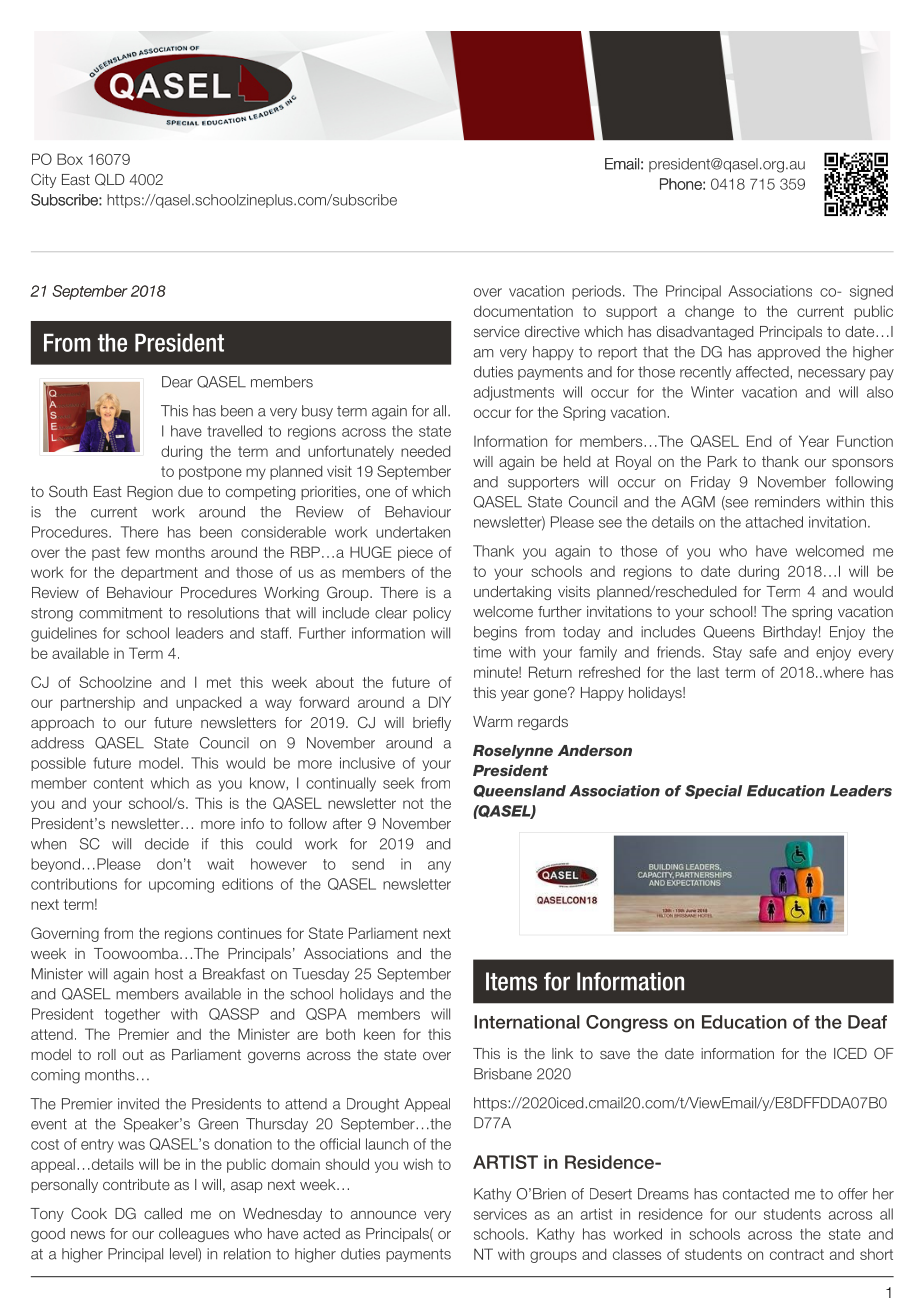 The width and height of the screenshot is (924, 1308). What do you see at coordinates (383, 1215) in the screenshot?
I see `announce` at bounding box center [383, 1215].
